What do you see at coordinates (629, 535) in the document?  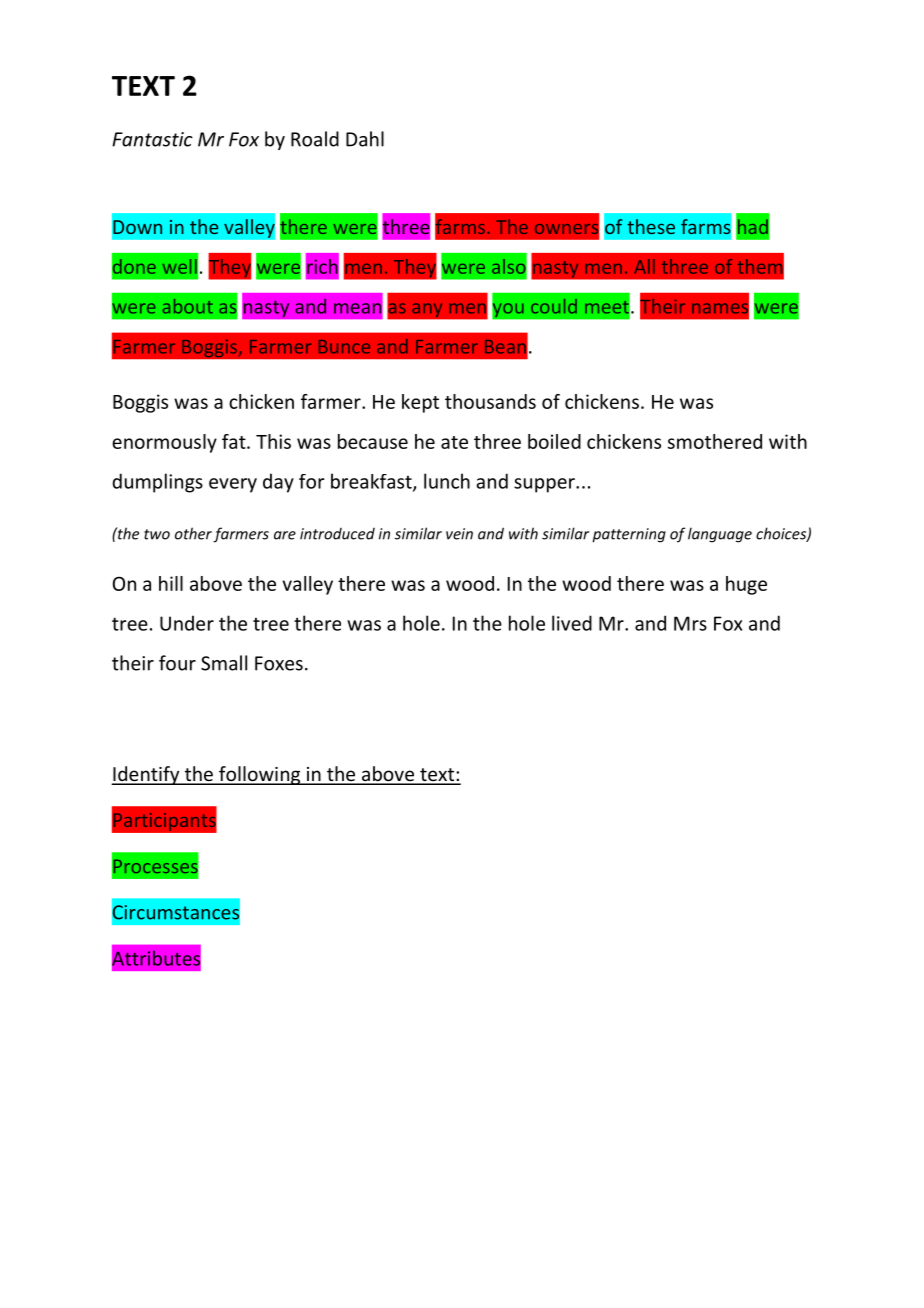 I see `patterning` at bounding box center [629, 535].
